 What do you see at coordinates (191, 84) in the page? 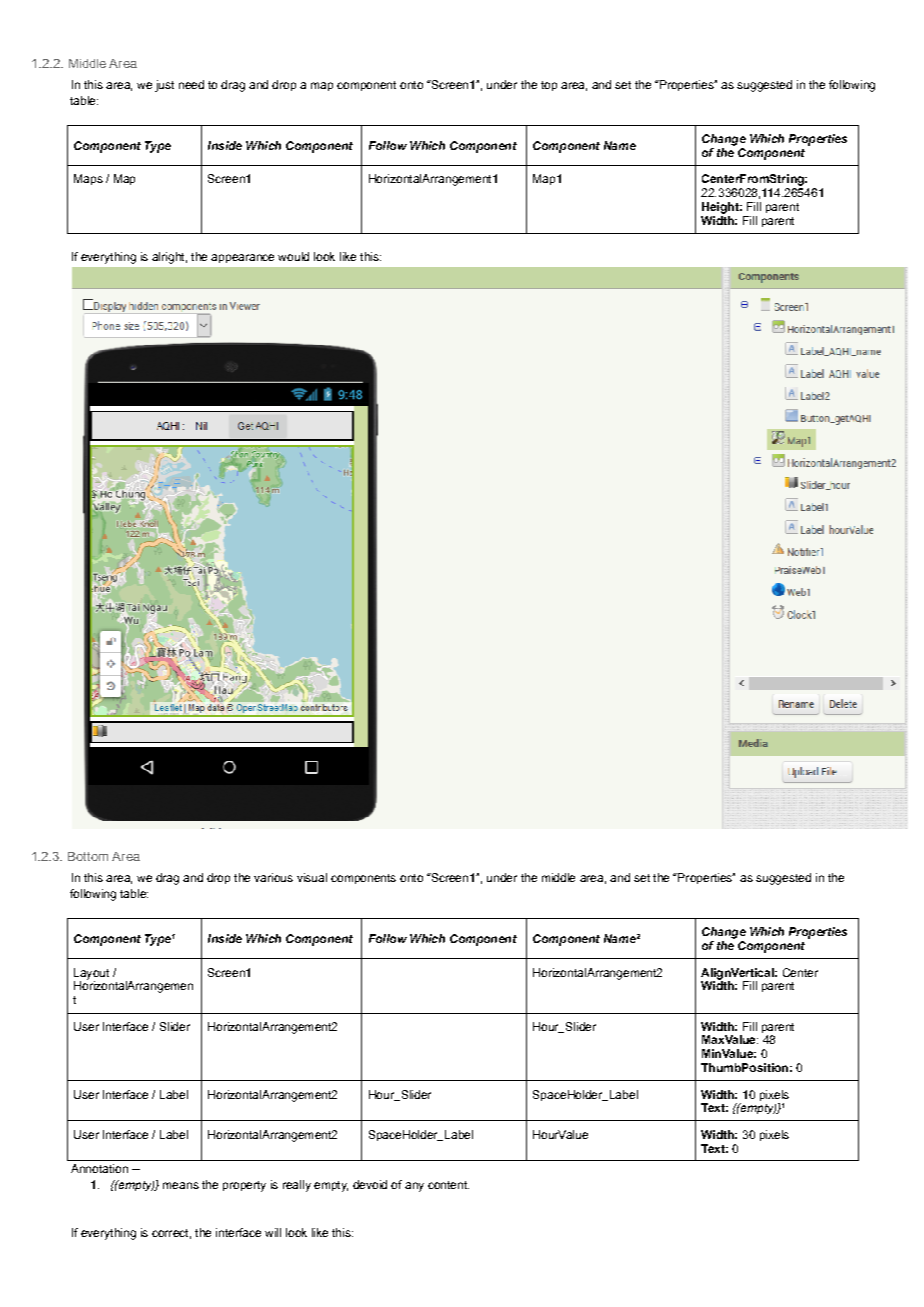
I see `need` at bounding box center [191, 84].
